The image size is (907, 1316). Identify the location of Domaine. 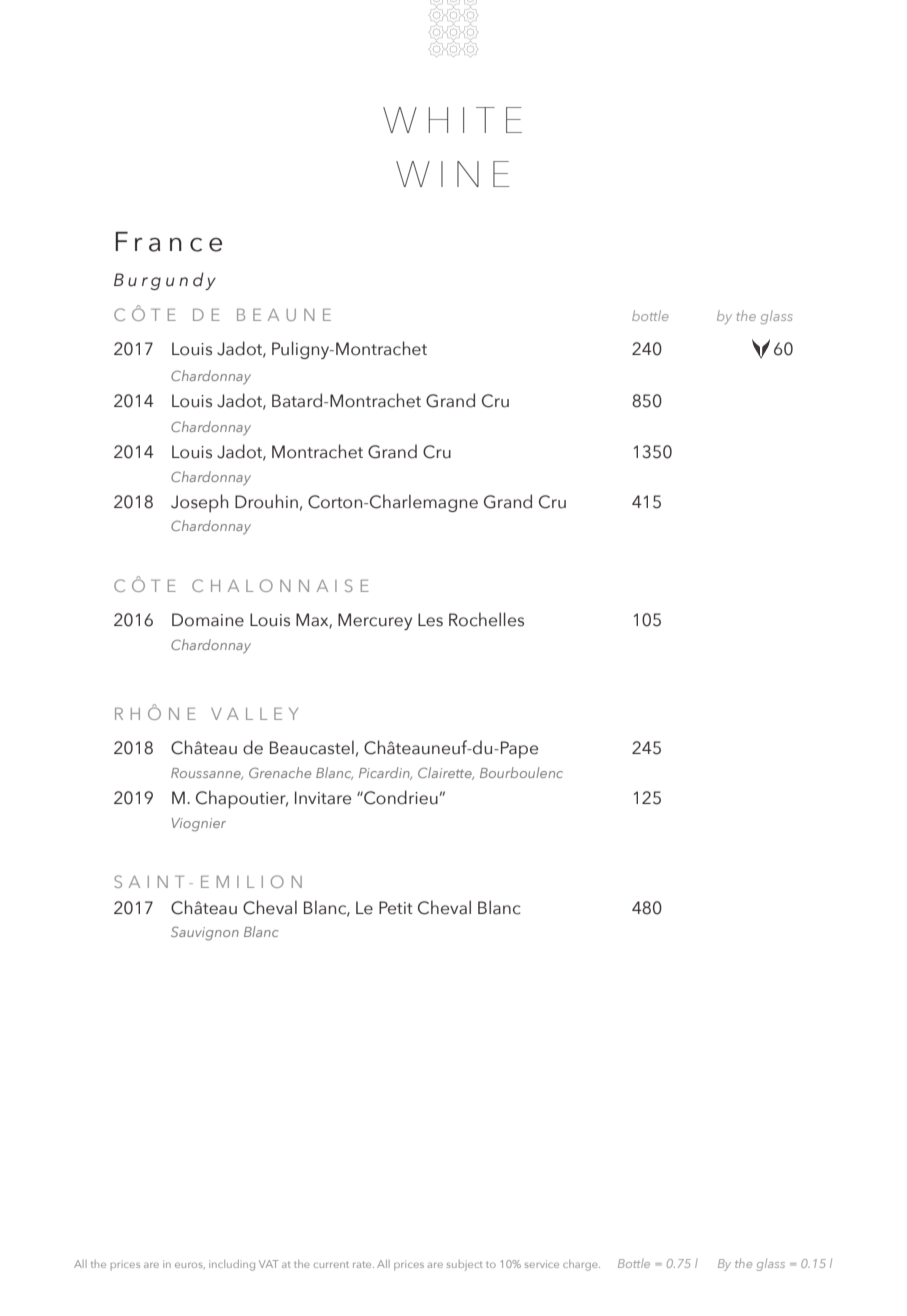
(208, 620).
